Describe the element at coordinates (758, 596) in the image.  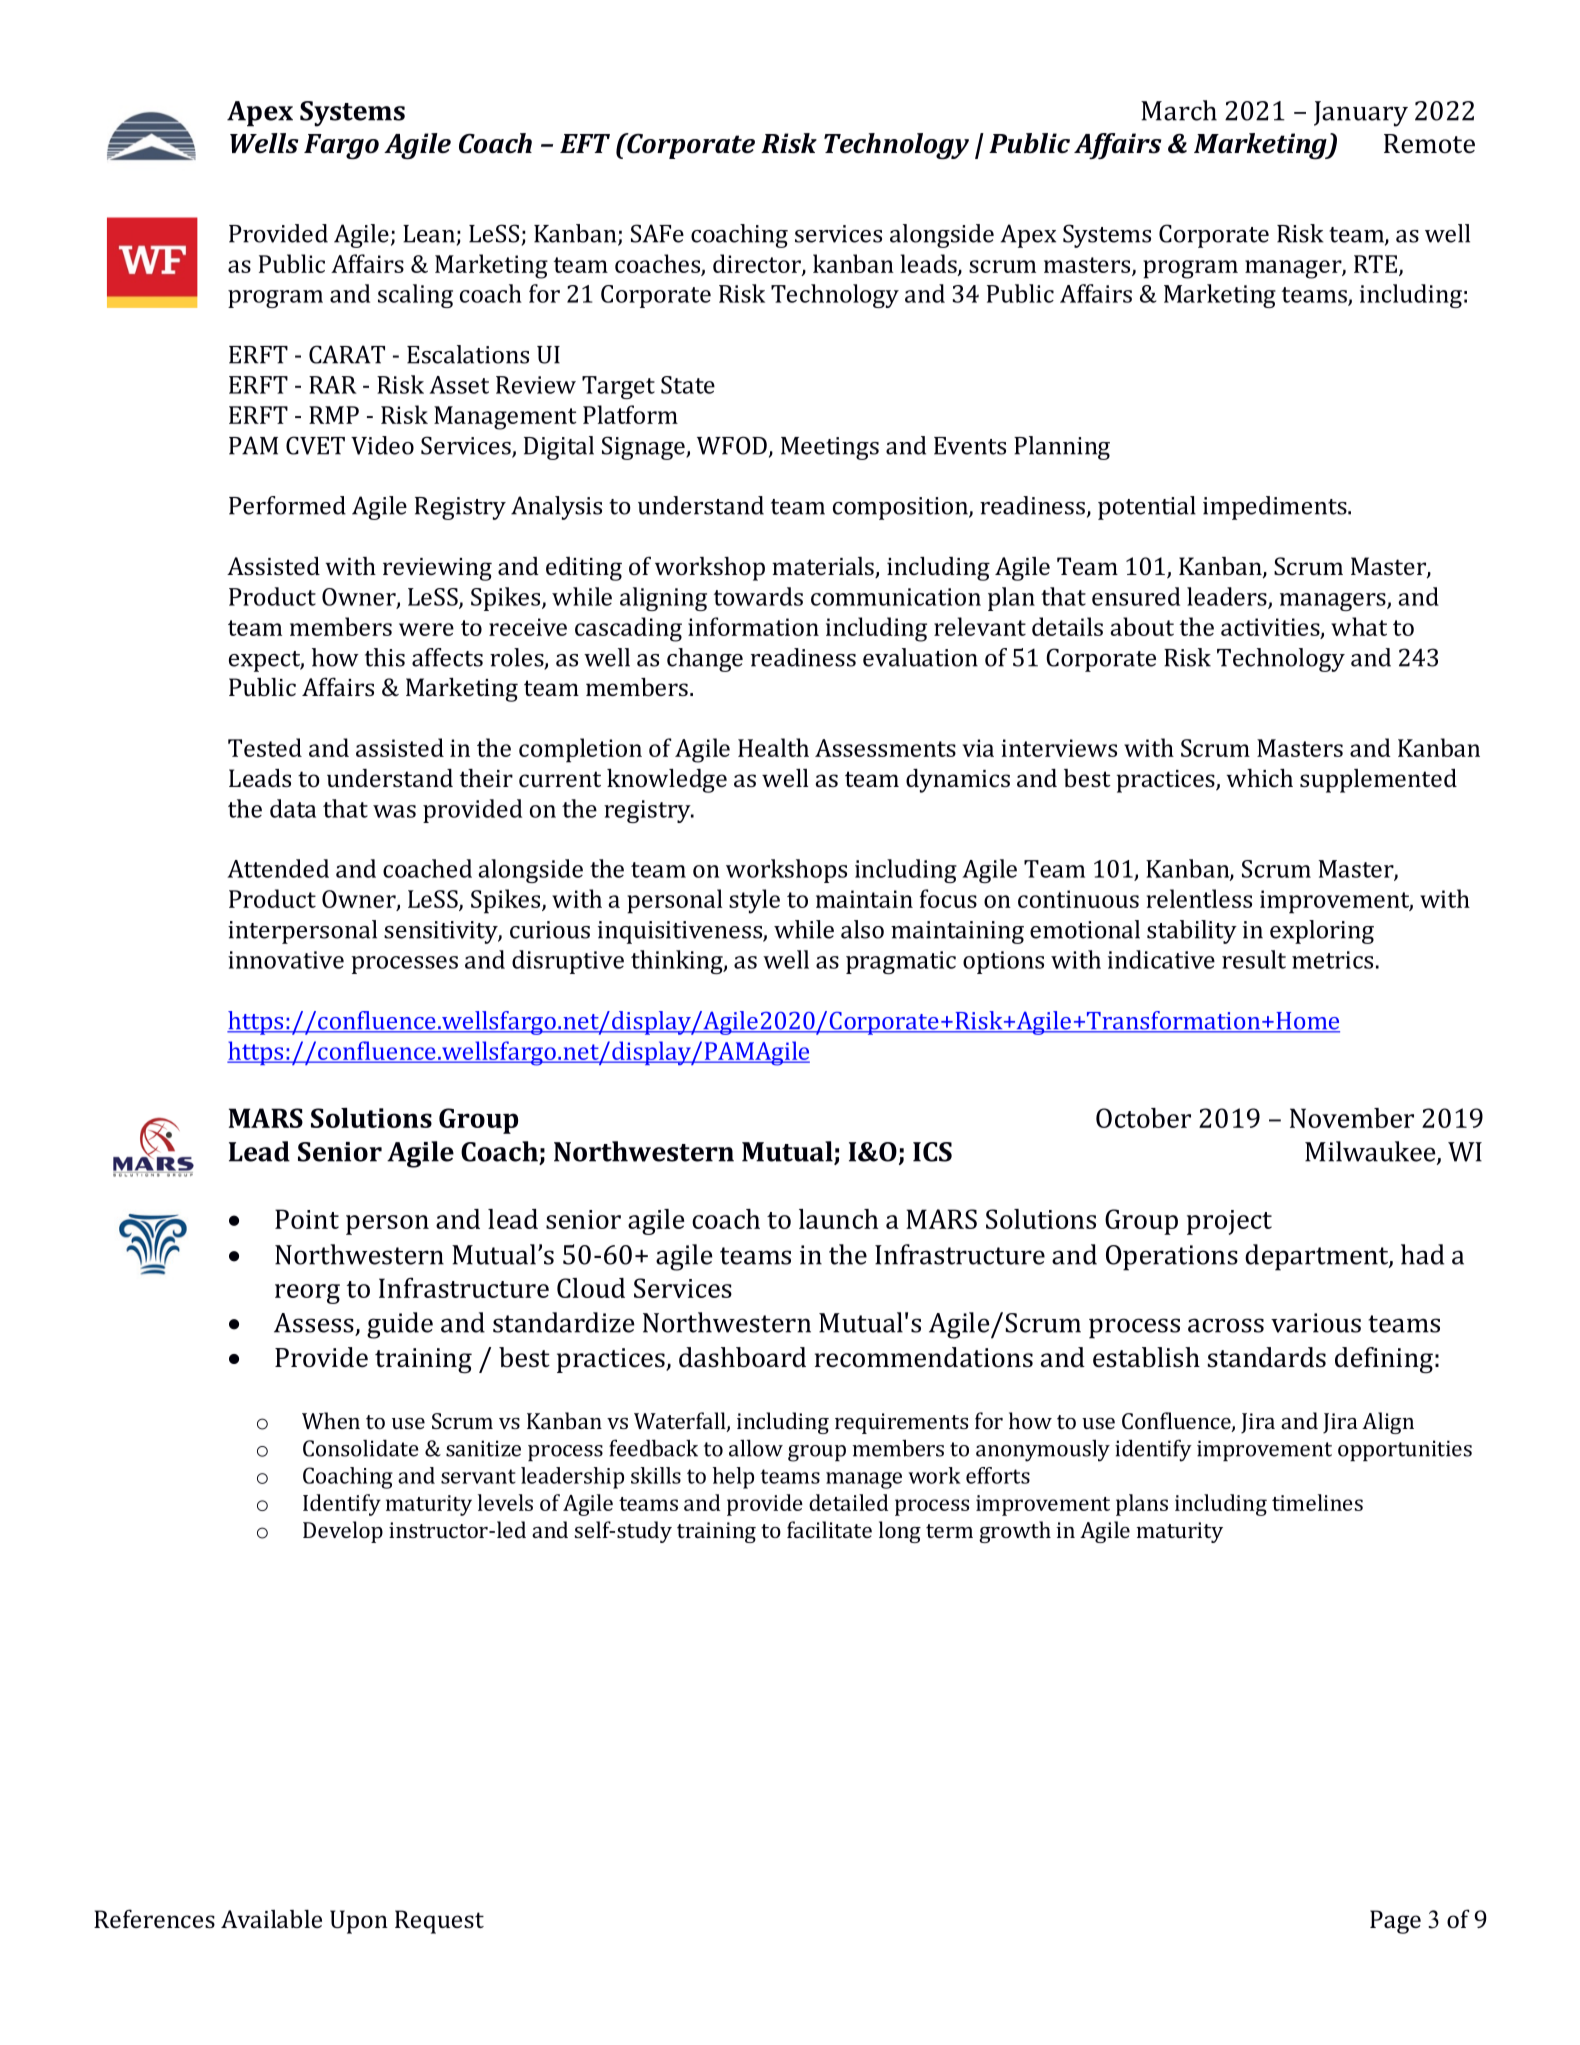
I see `towards` at that location.
